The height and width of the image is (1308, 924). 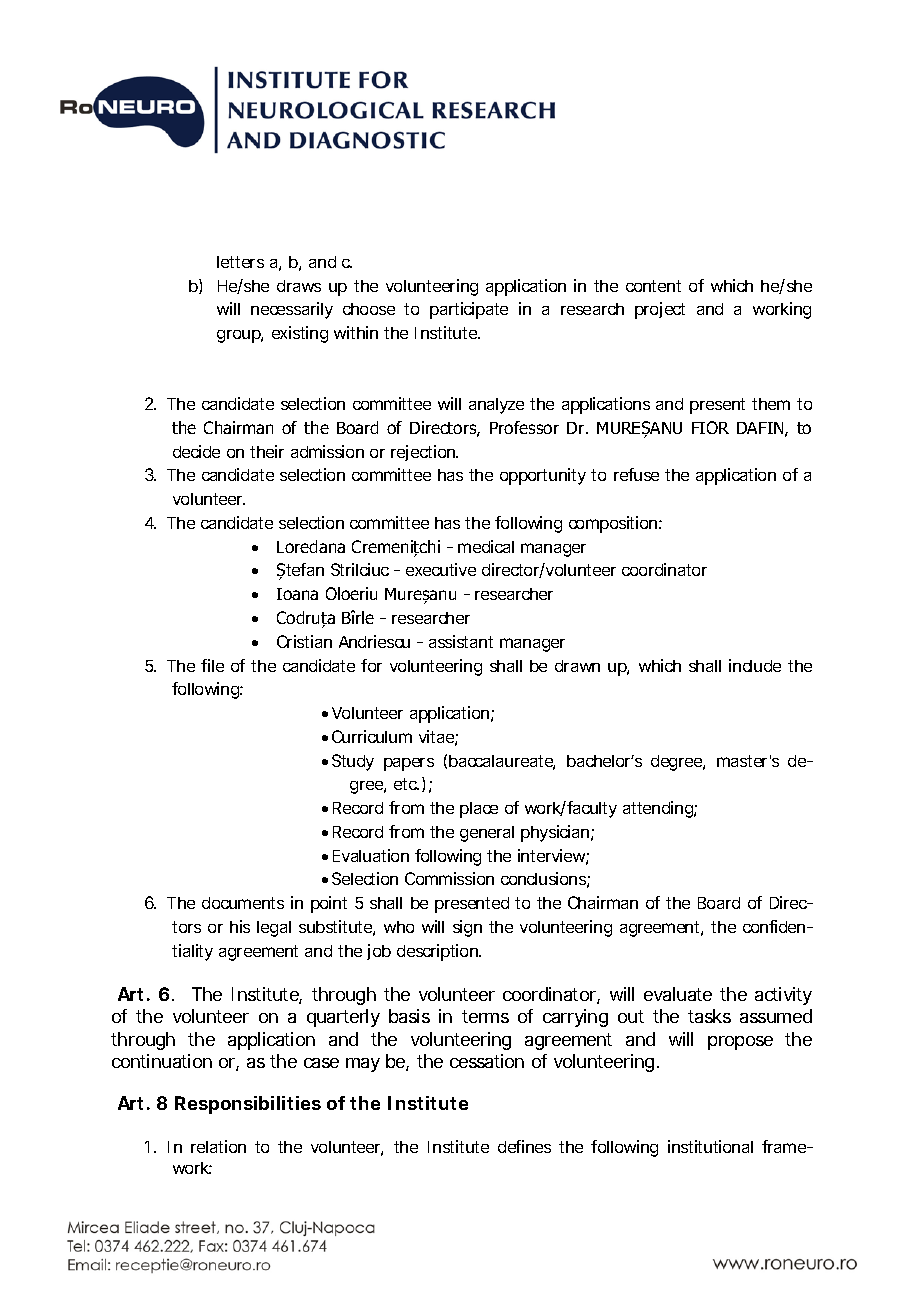 I want to click on Responsibilities, so click(x=248, y=1105).
